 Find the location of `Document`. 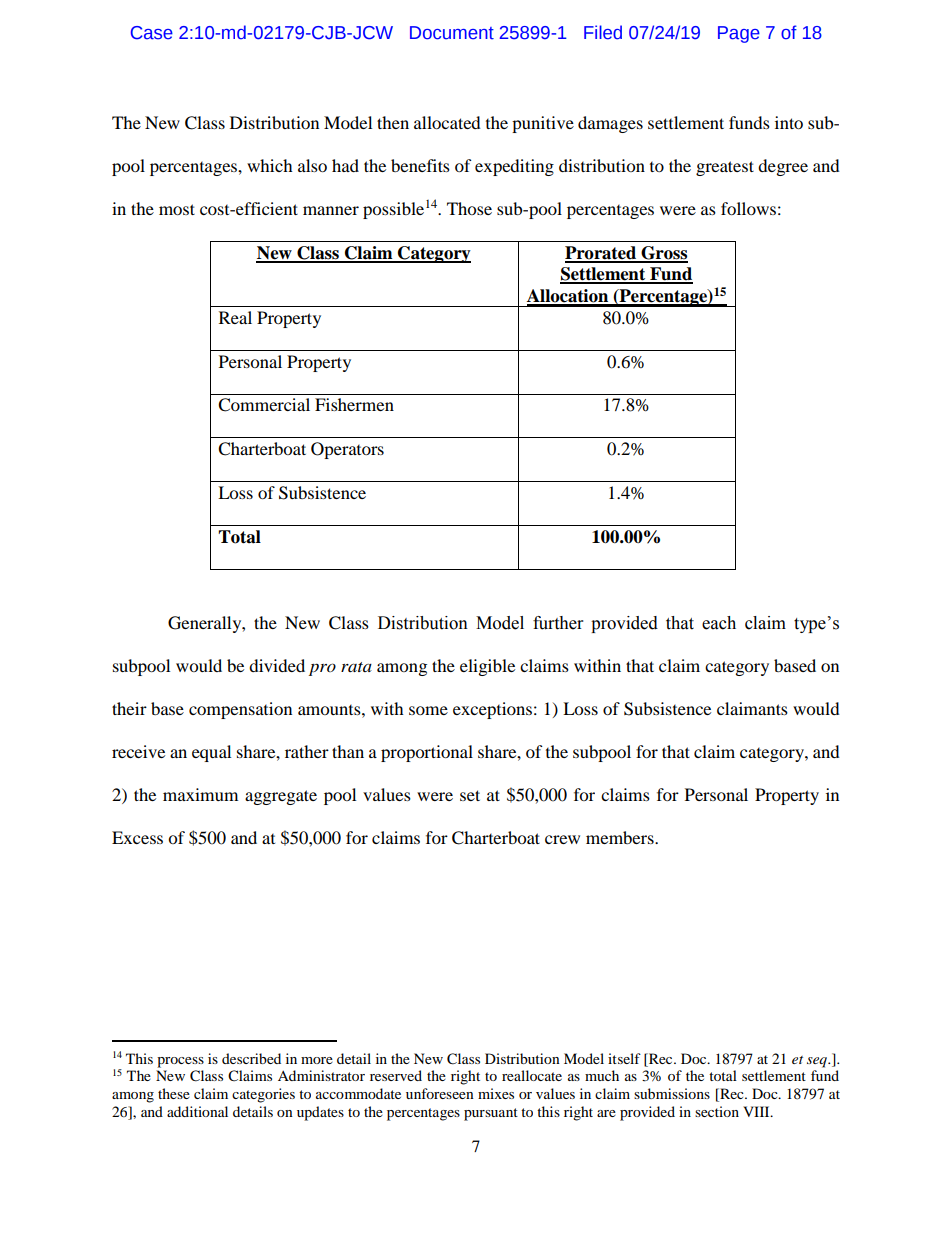

Document is located at coordinates (452, 33).
